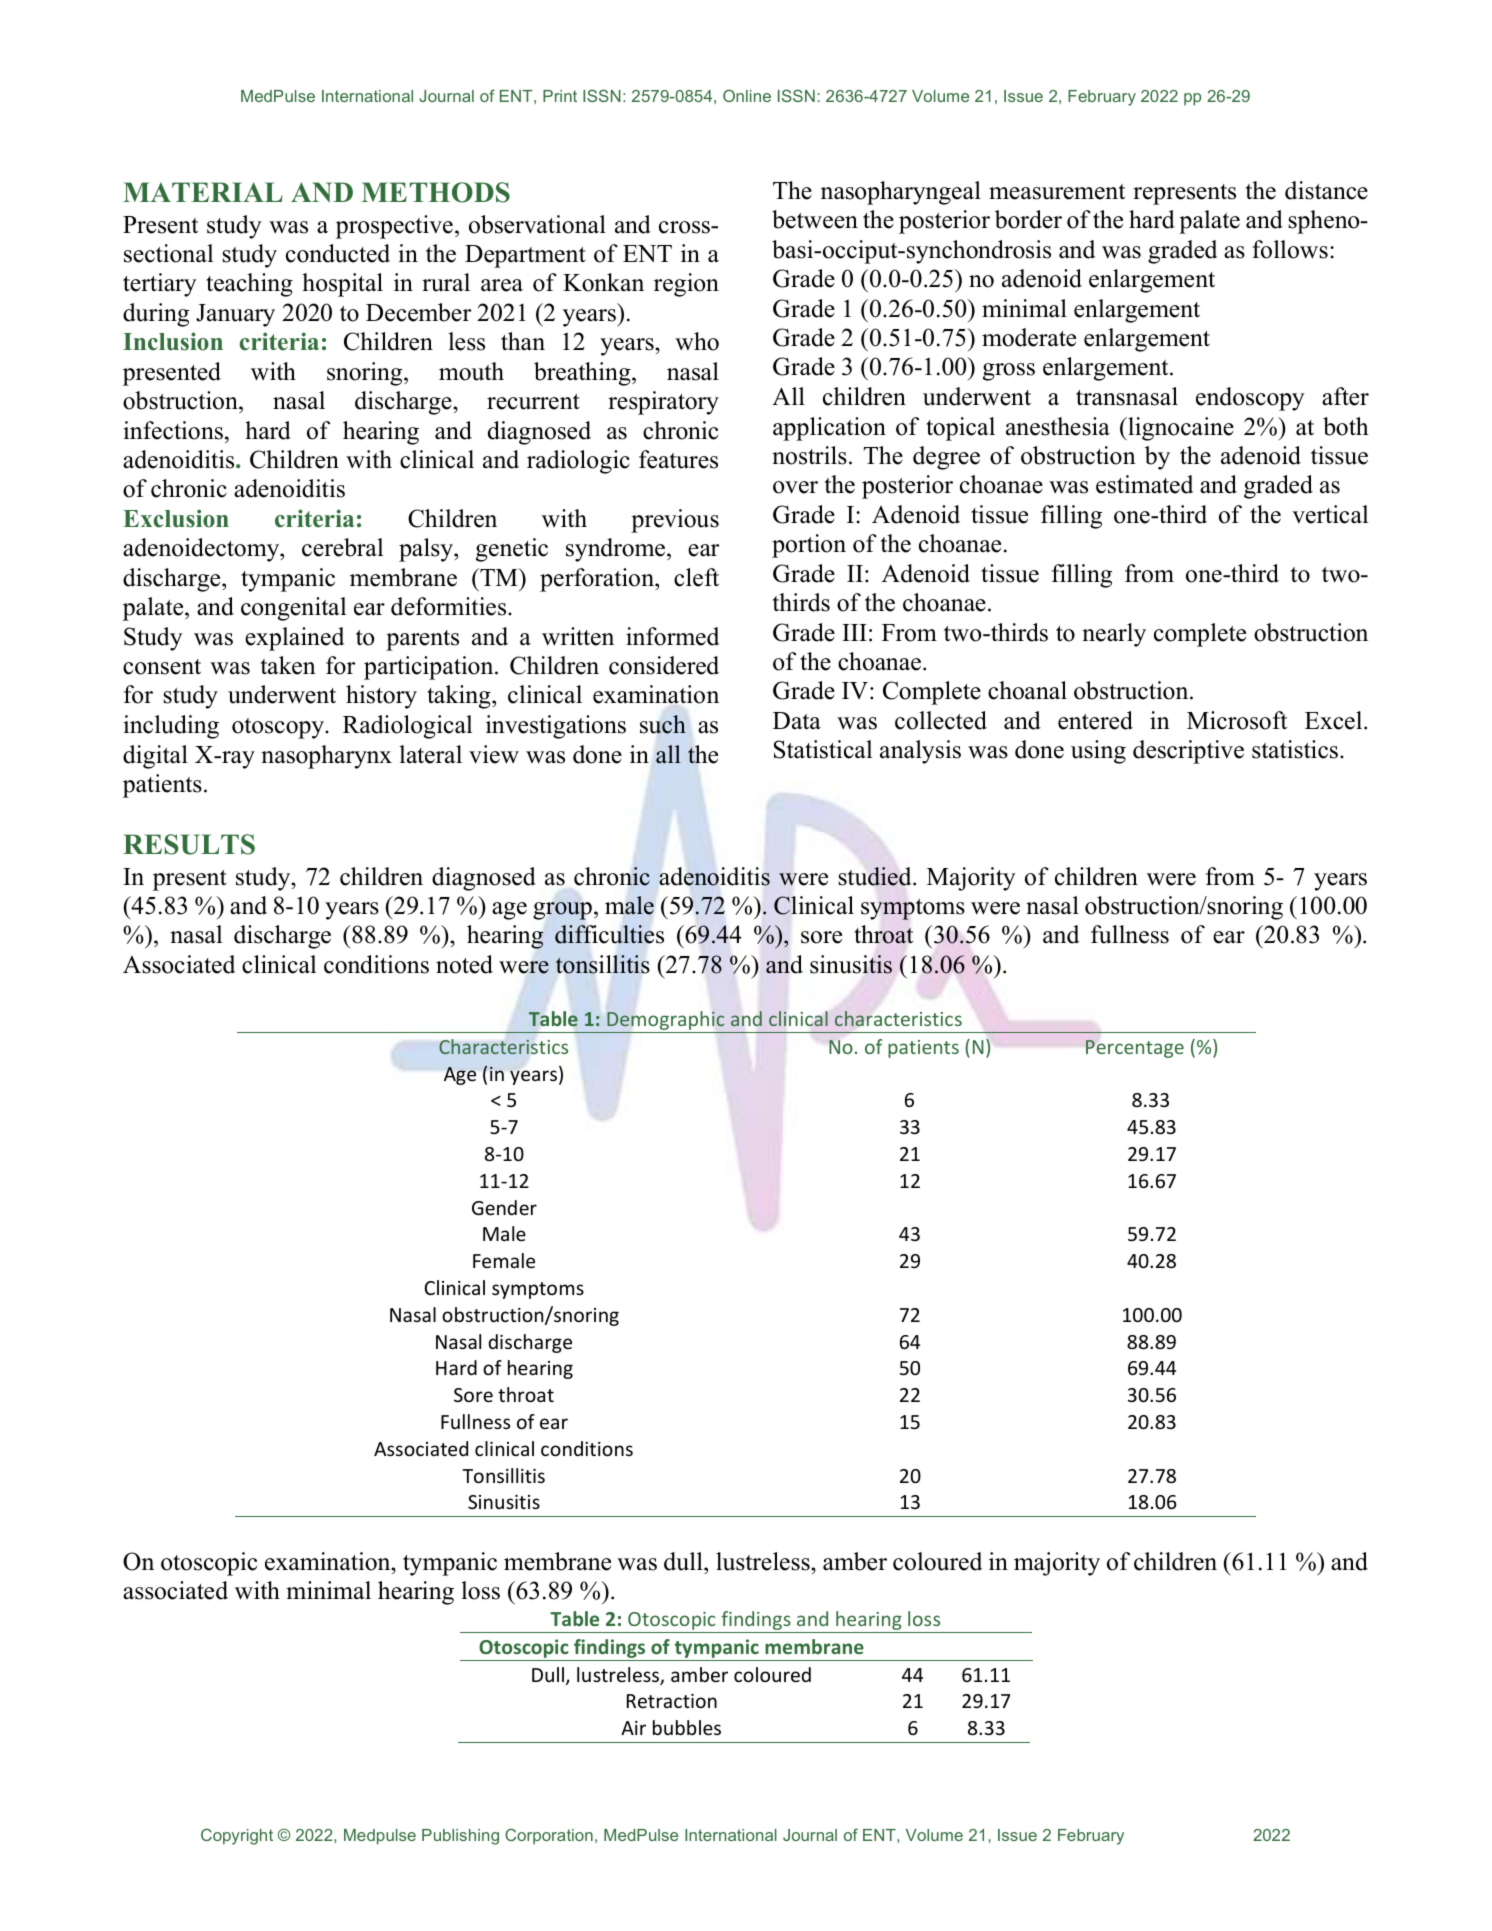 This screenshot has height=1931, width=1492. Describe the element at coordinates (237, 1836) in the screenshot. I see `Copyright` at that location.
